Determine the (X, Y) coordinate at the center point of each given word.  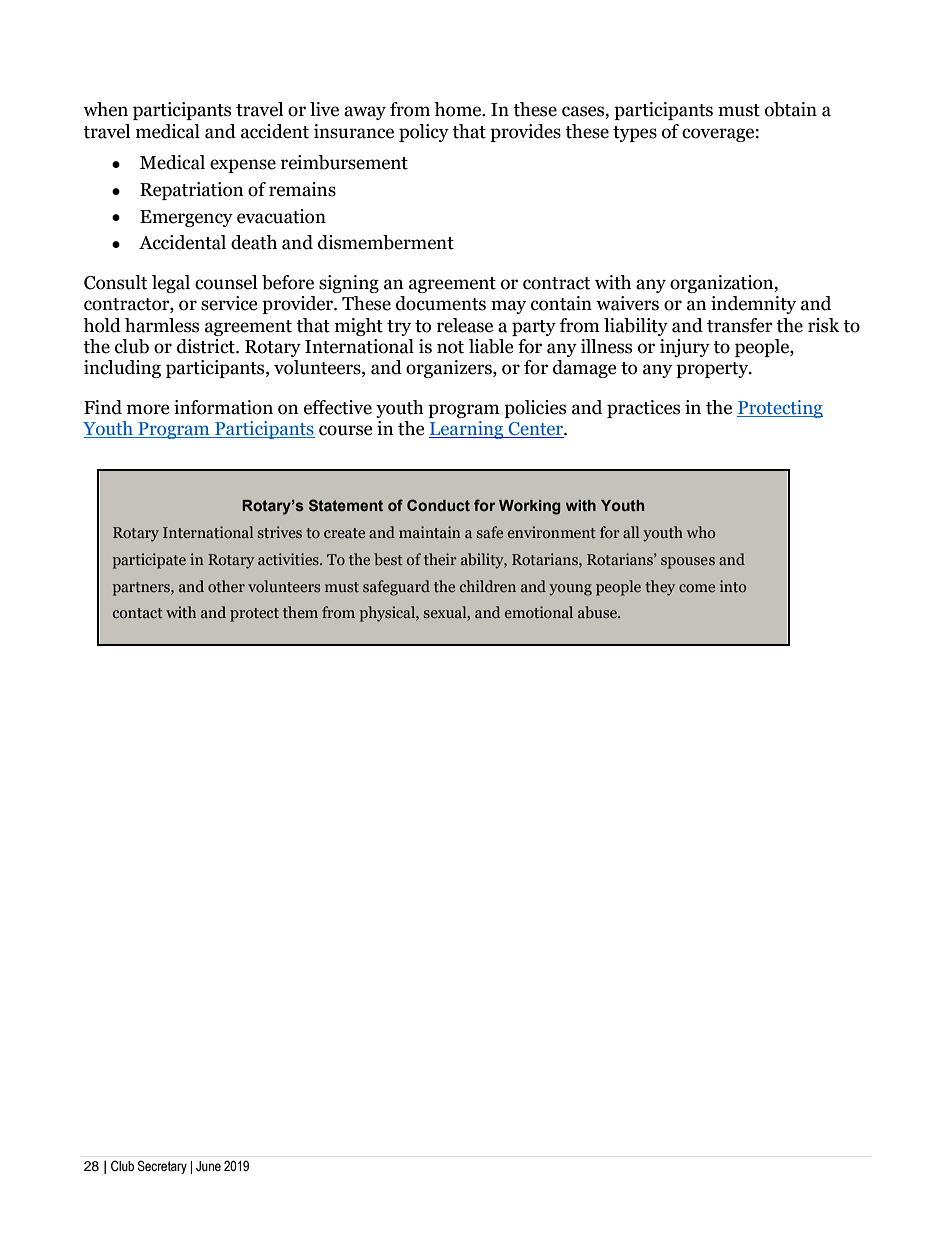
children (488, 586)
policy (424, 133)
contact (138, 613)
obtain (791, 109)
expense (243, 166)
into (733, 586)
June (208, 1166)
